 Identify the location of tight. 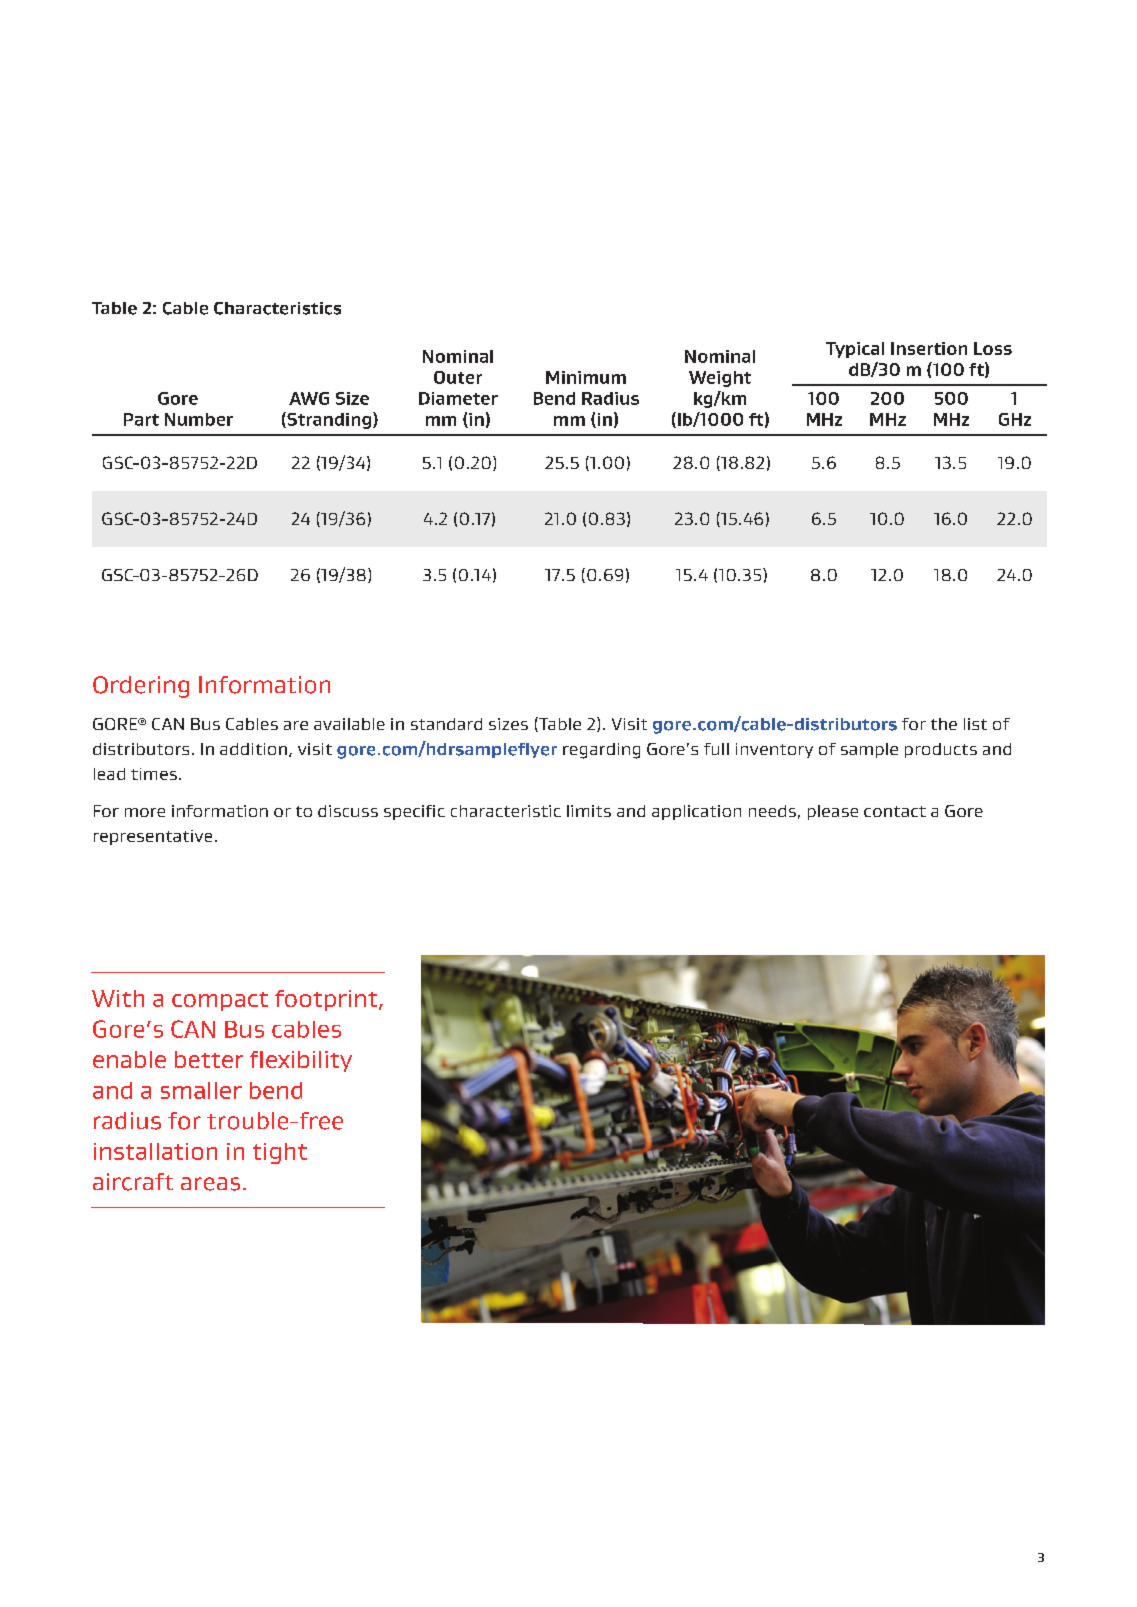
(280, 1153).
